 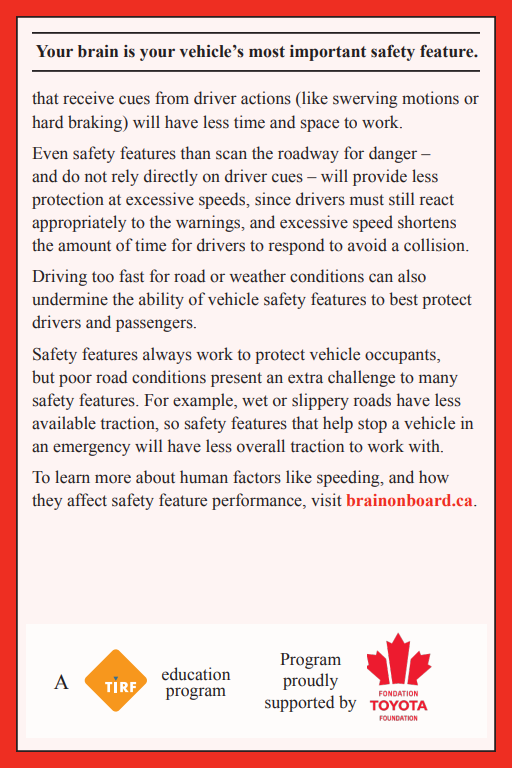 I want to click on appropriately, so click(x=79, y=223).
